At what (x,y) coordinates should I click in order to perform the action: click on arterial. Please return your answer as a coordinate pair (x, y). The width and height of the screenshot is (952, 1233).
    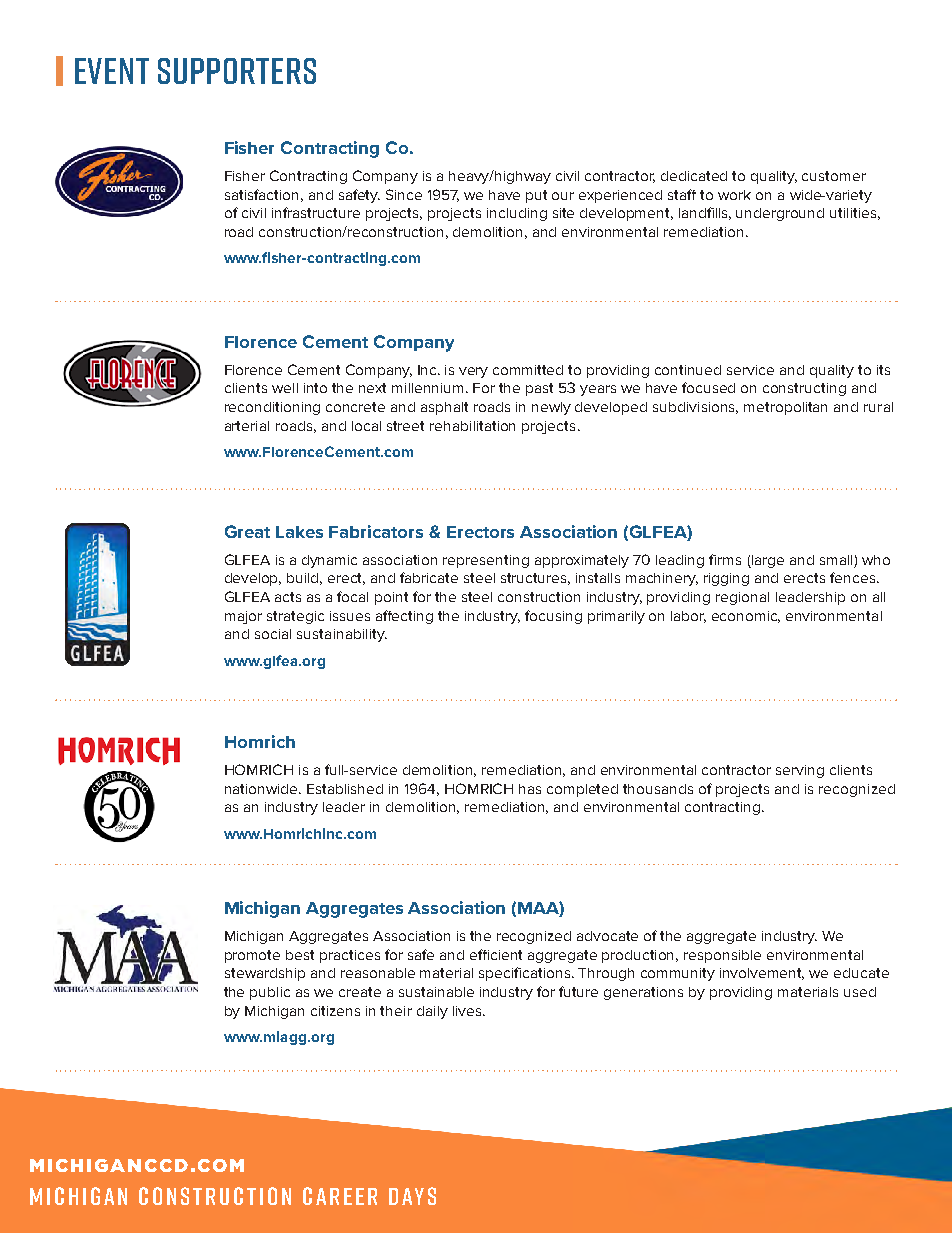
    Looking at the image, I should click on (247, 426).
